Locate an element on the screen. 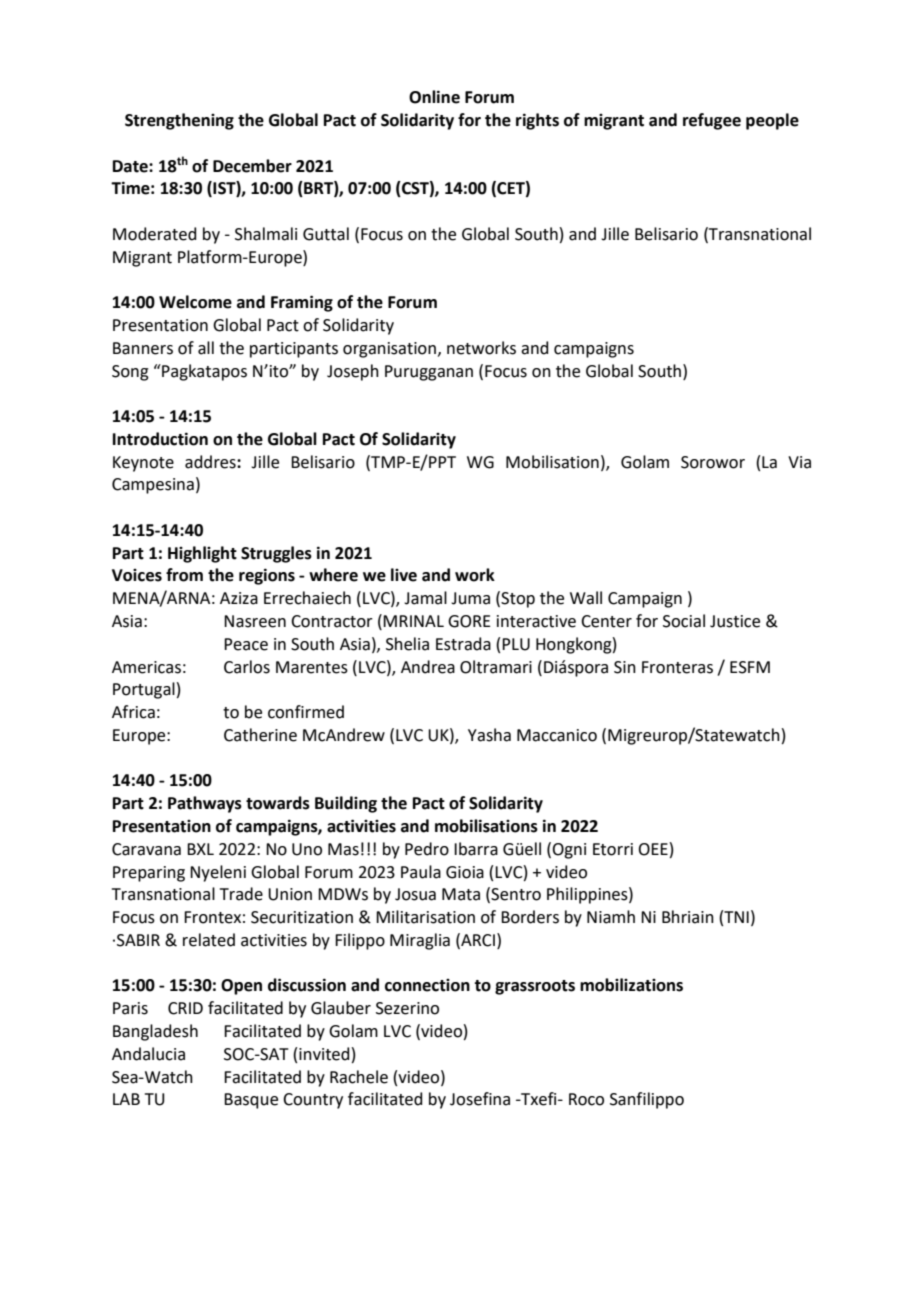 The height and width of the screenshot is (1309, 924). Justice is located at coordinates (735, 621).
